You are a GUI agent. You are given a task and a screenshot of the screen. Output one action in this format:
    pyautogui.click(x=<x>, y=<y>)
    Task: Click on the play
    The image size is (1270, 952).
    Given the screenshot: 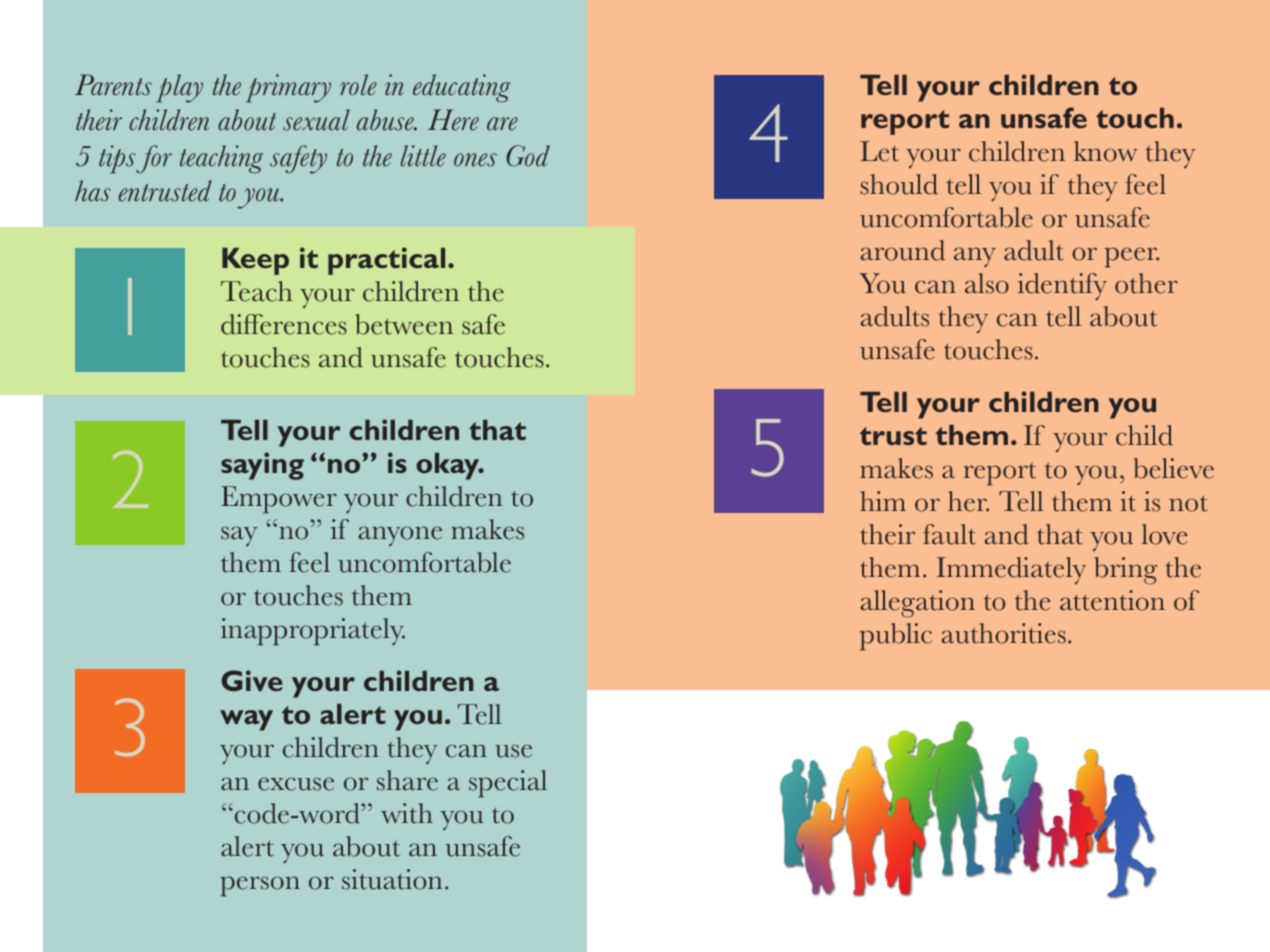 What is the action you would take?
    pyautogui.click(x=179, y=88)
